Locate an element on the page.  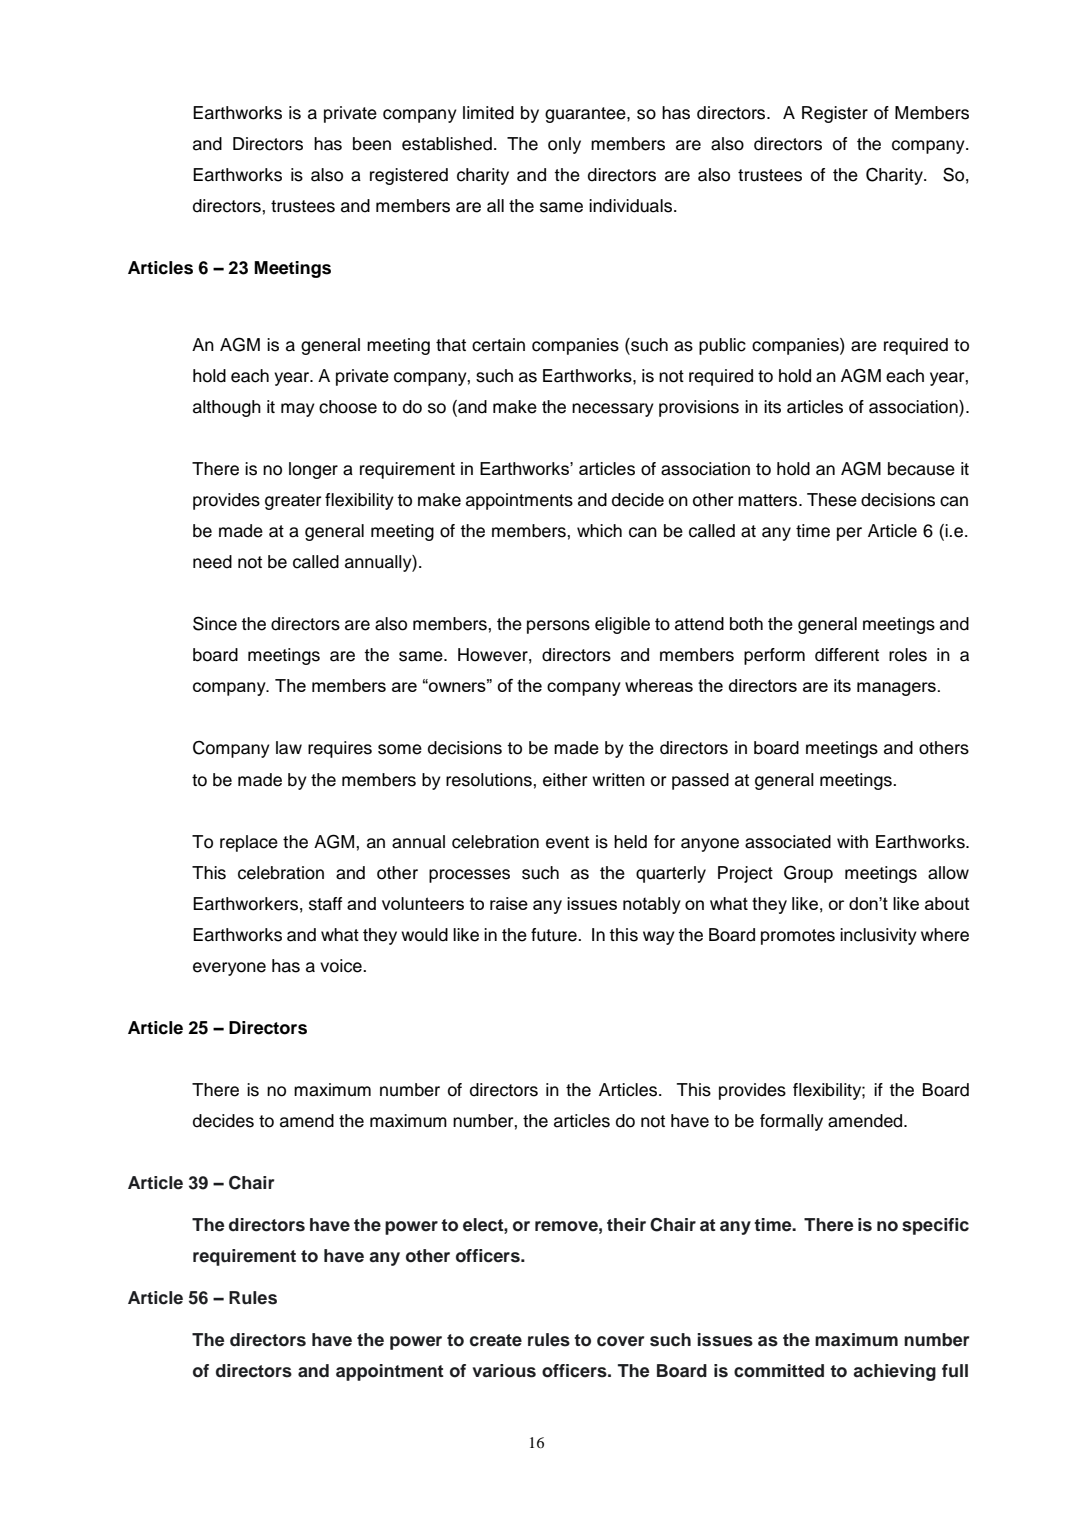
longer is located at coordinates (313, 470).
